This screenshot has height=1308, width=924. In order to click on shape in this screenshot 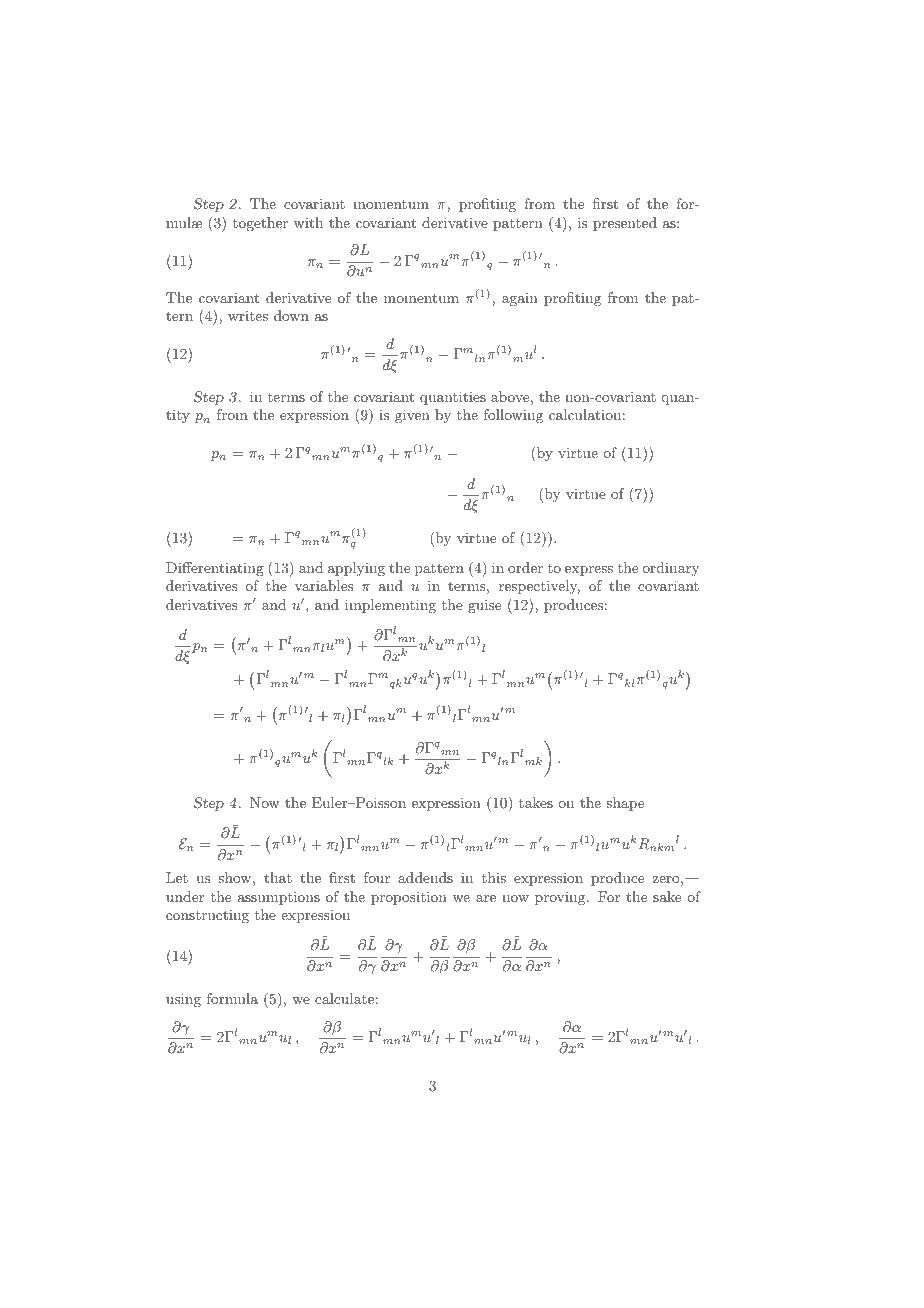, I will do `click(625, 804)`.
